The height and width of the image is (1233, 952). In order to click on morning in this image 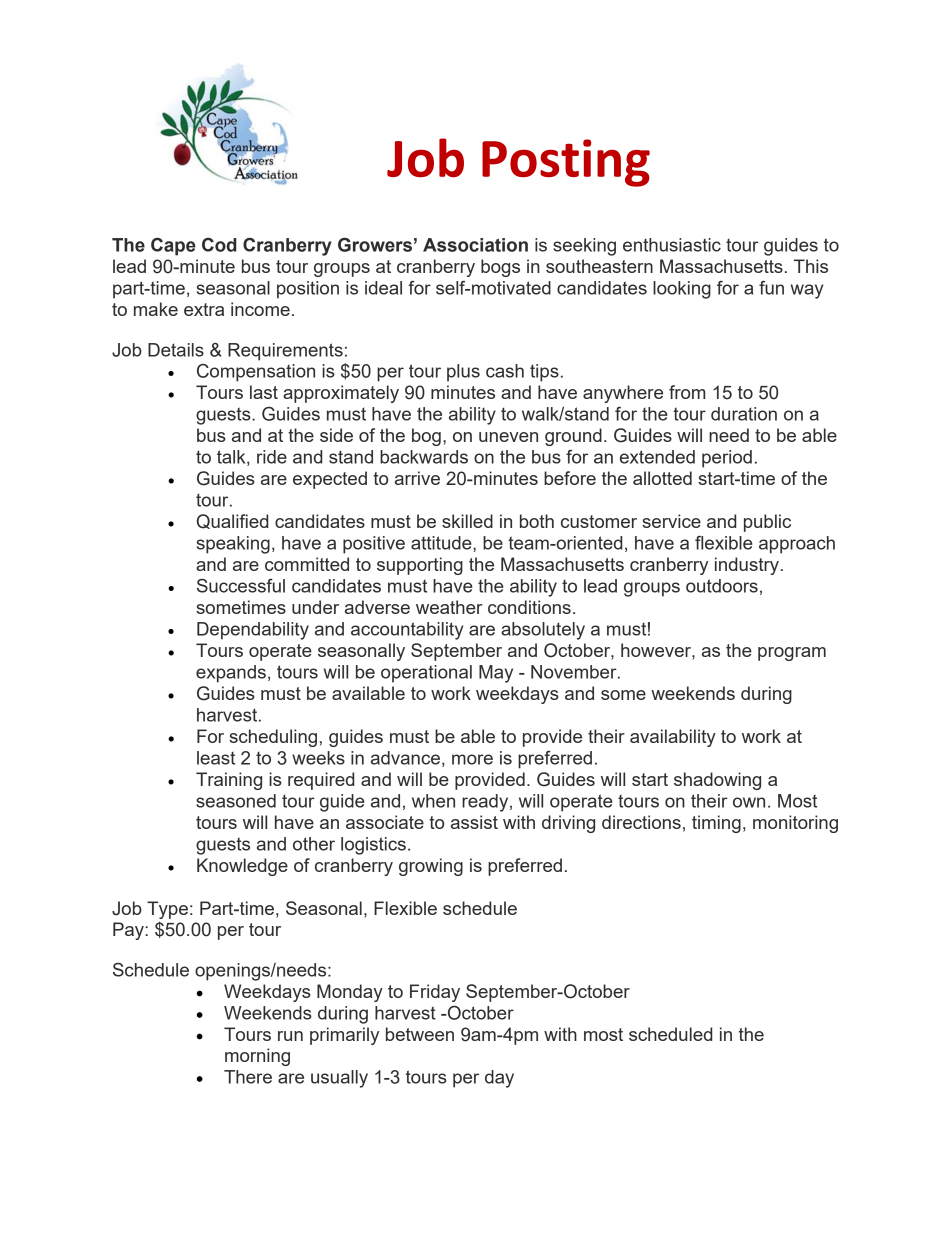, I will do `click(257, 1057)`.
